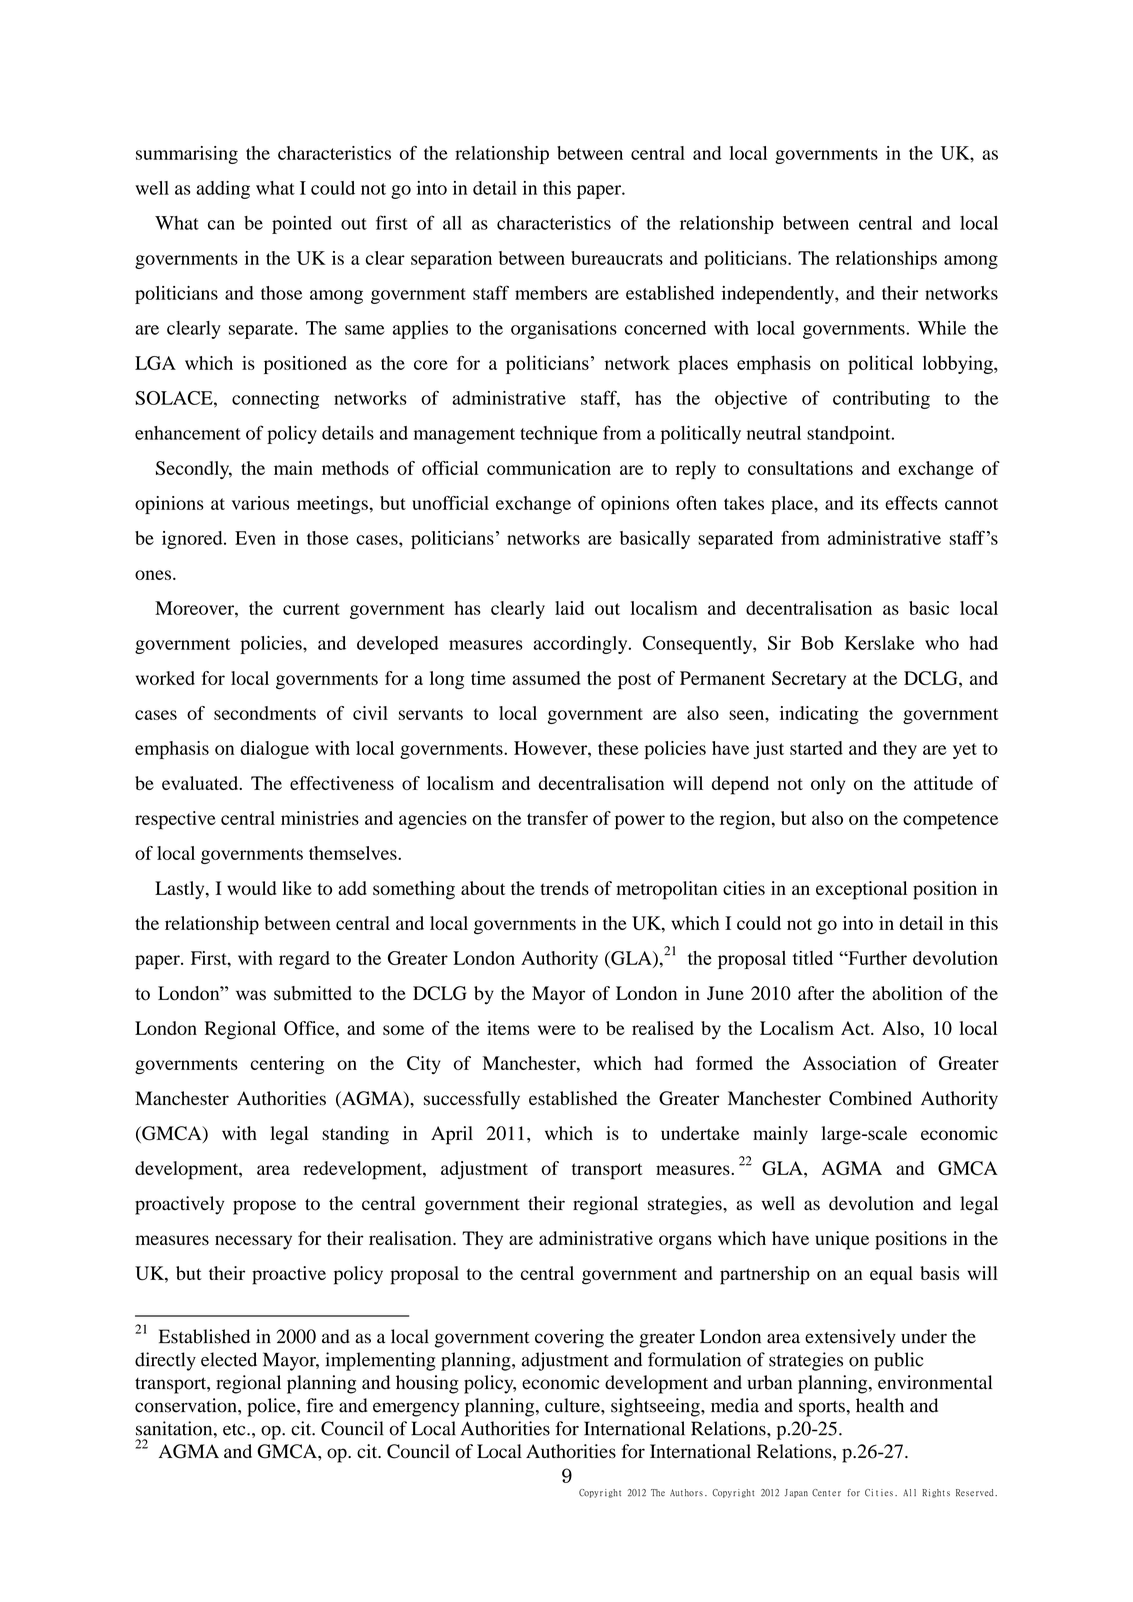 This screenshot has width=1133, height=1602. What do you see at coordinates (251, 995) in the screenshot?
I see `was` at bounding box center [251, 995].
